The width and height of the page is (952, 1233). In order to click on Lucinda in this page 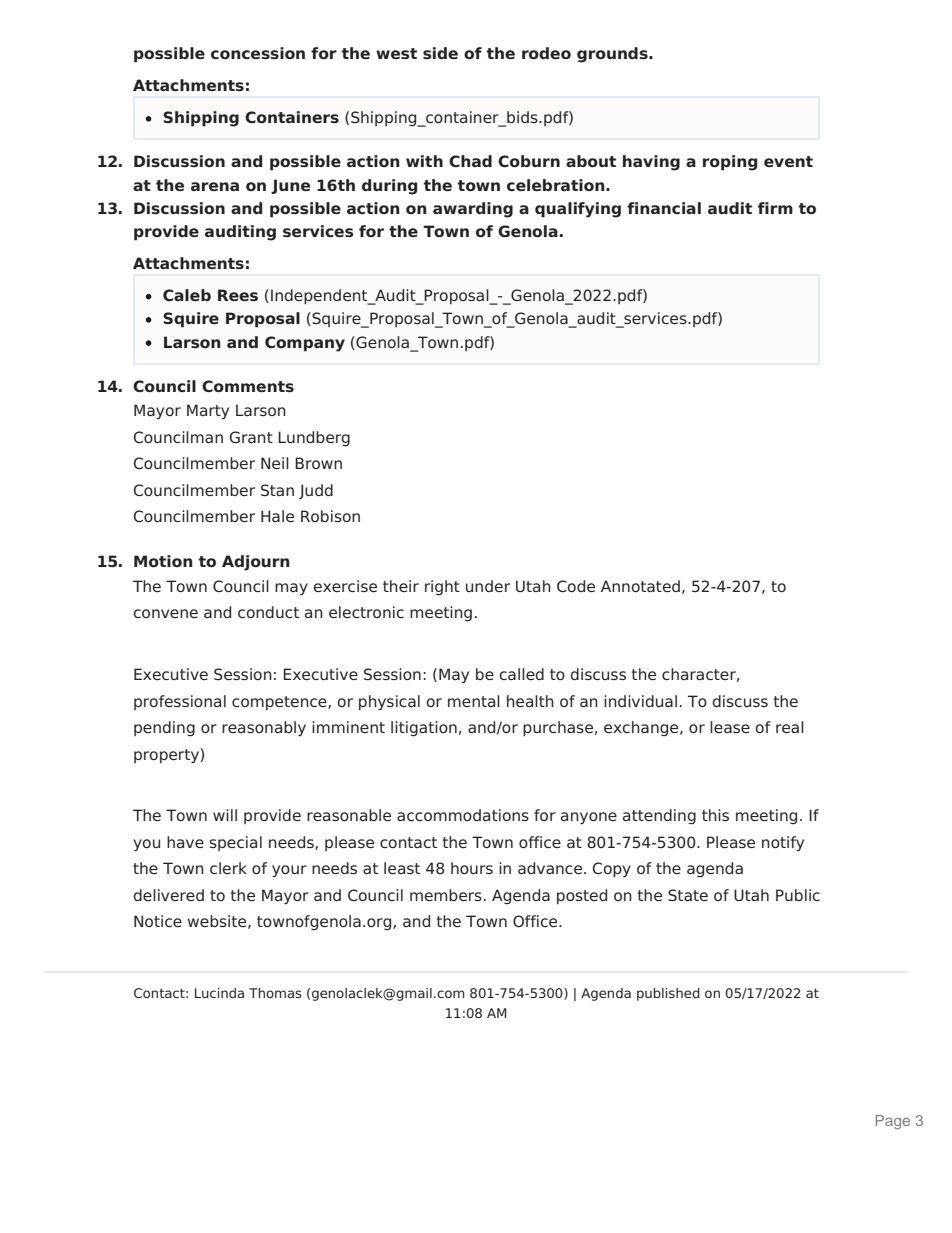, I will do `click(219, 993)`.
